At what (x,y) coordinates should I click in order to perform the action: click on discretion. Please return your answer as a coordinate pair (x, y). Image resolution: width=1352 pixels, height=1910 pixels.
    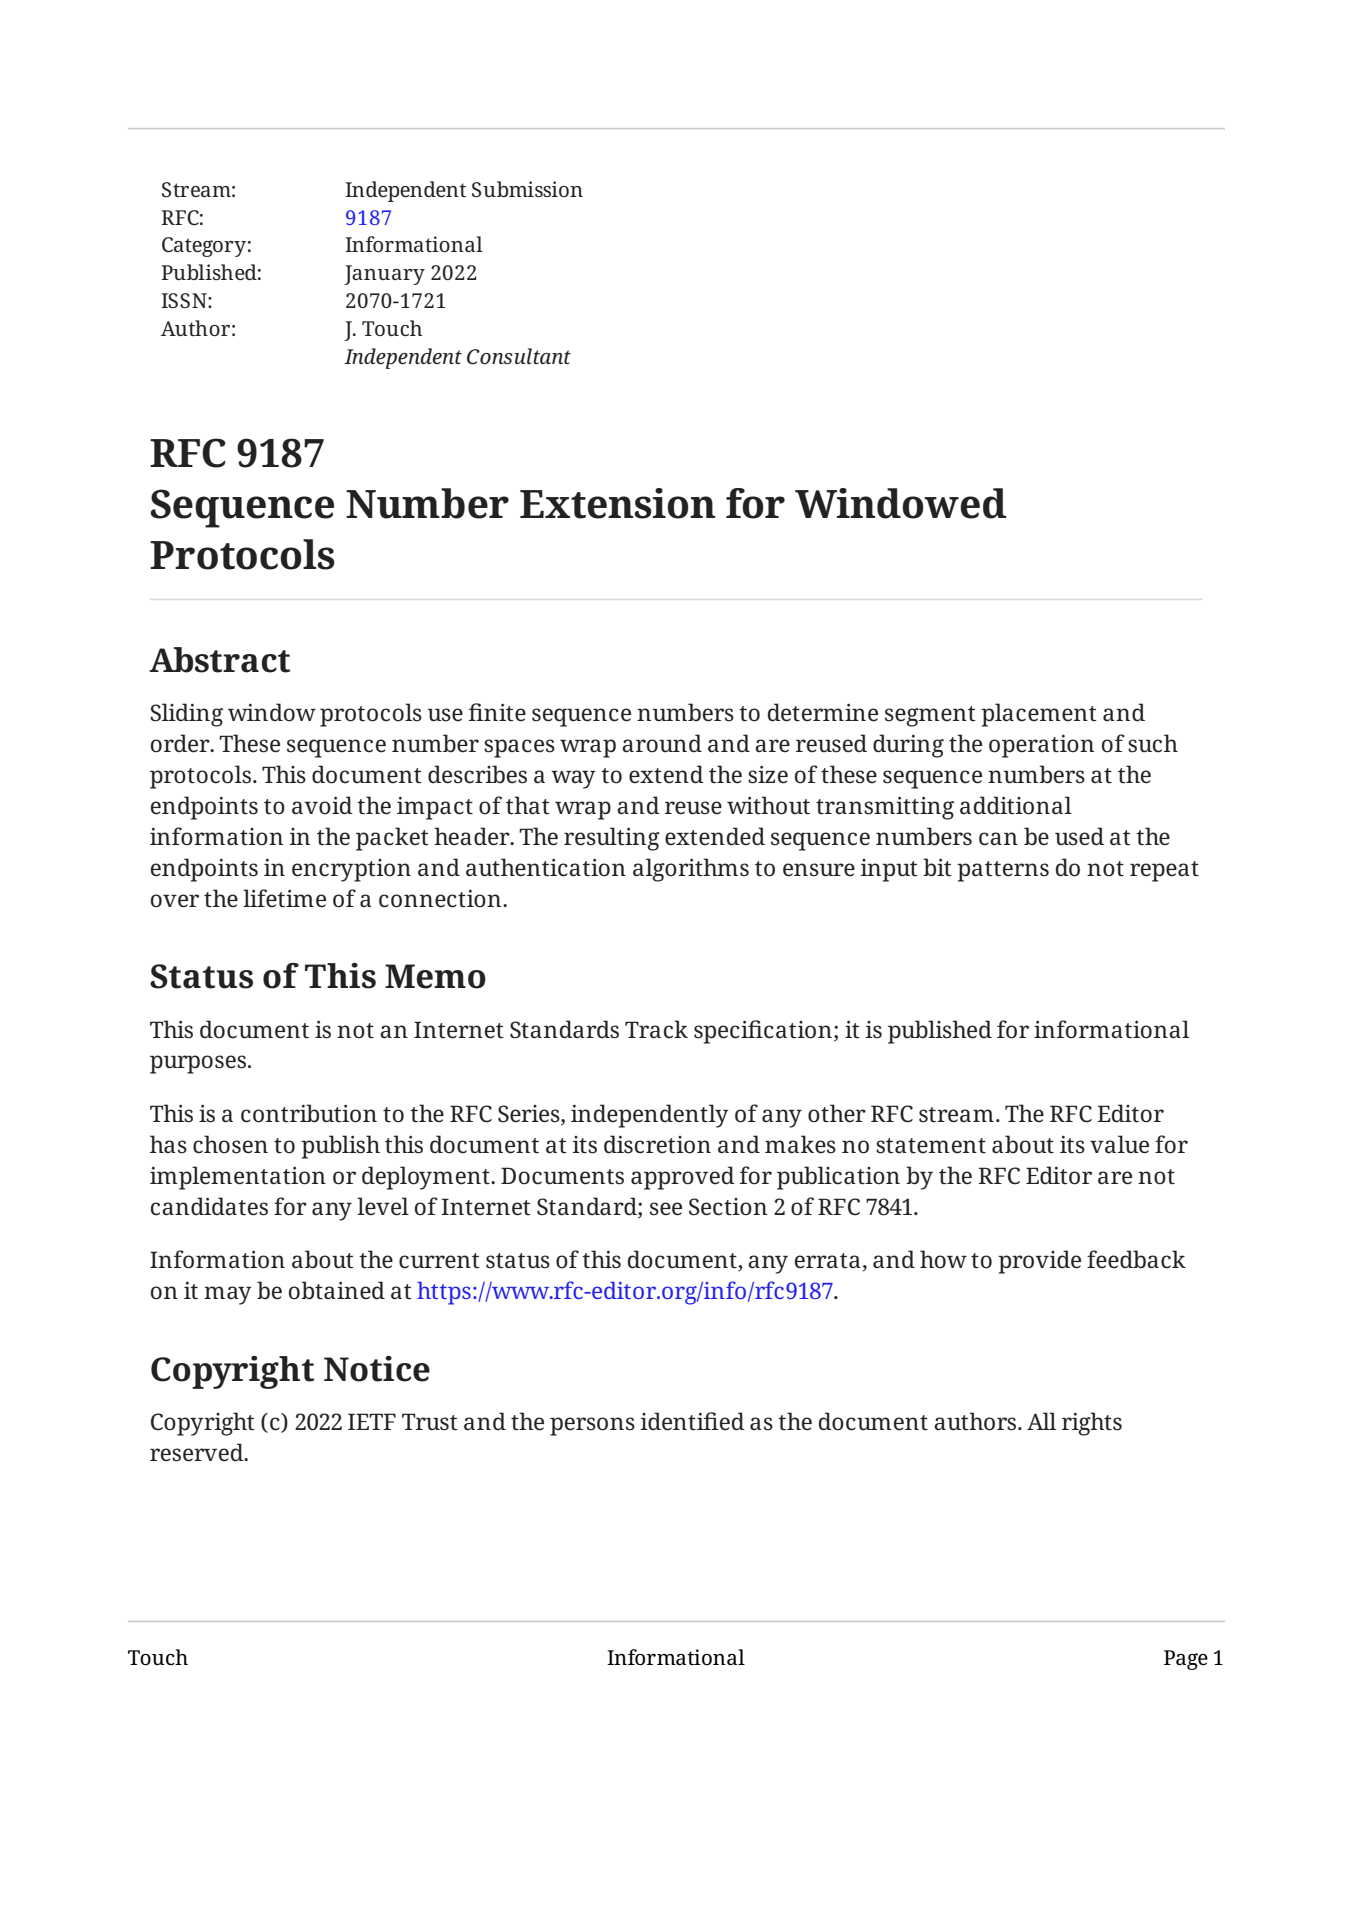
    Looking at the image, I should click on (657, 1144).
